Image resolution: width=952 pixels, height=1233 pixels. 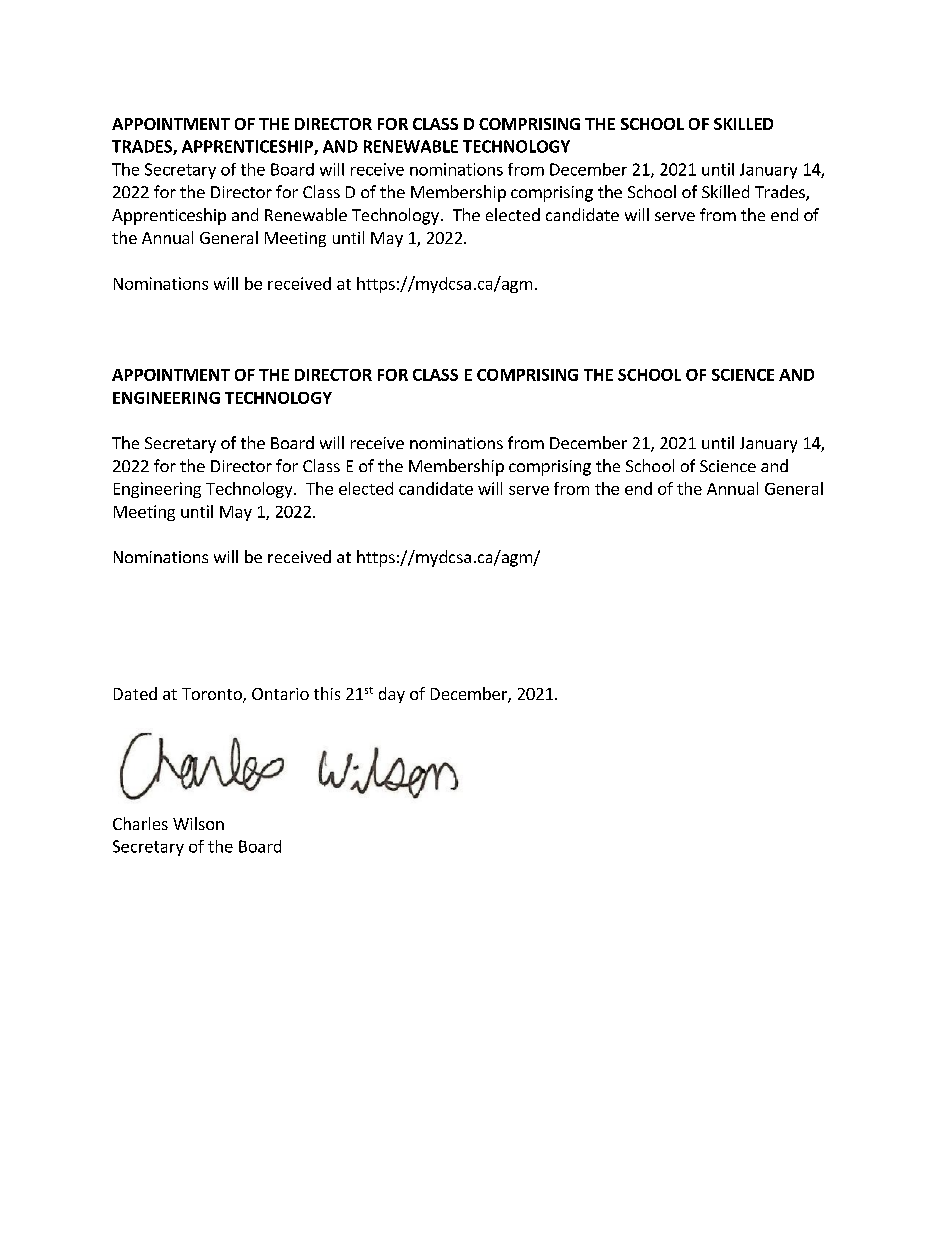 What do you see at coordinates (327, 693) in the screenshot?
I see `this` at bounding box center [327, 693].
